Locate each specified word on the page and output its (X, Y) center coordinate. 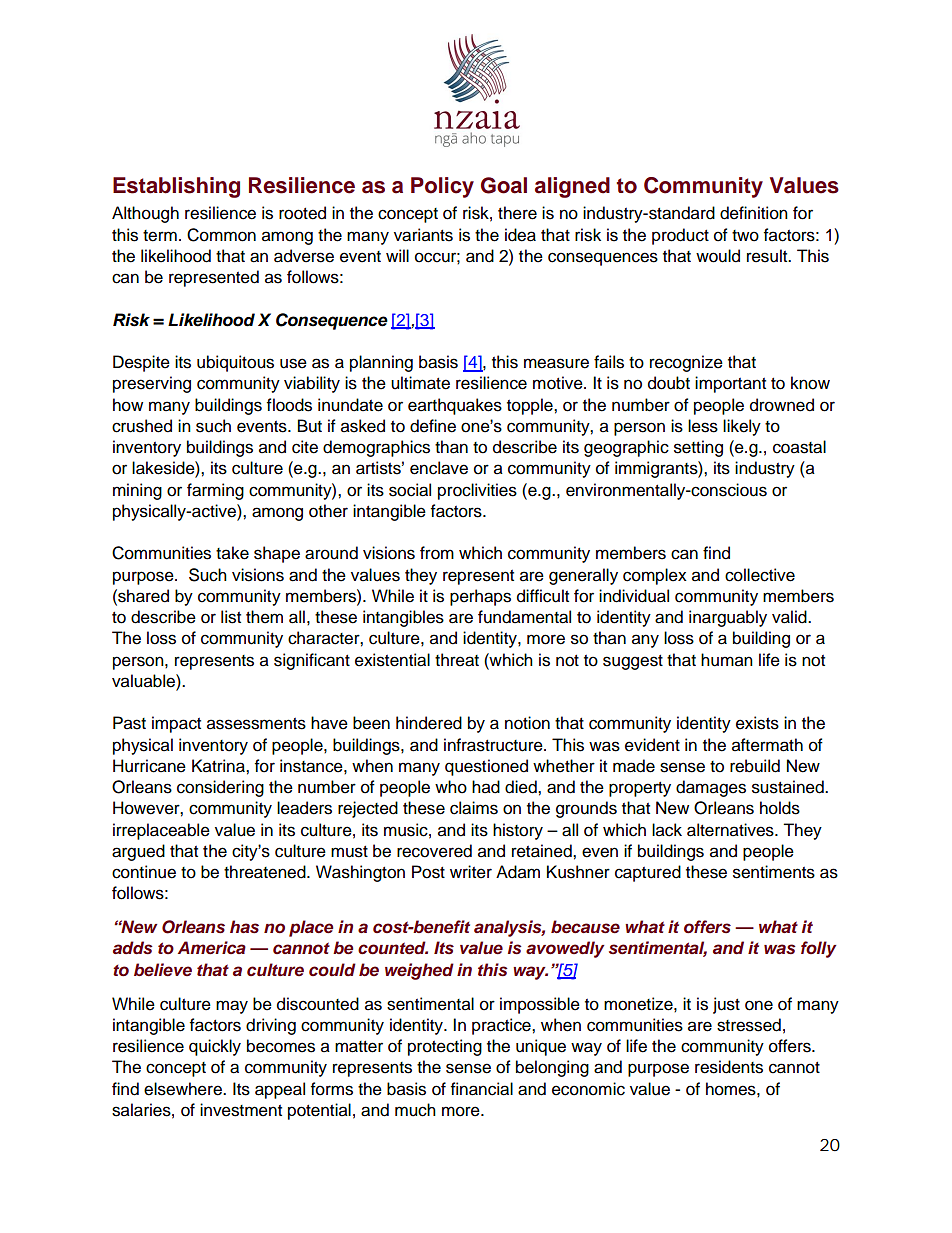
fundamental (524, 617)
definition (754, 213)
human (727, 660)
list (231, 617)
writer (471, 872)
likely (742, 427)
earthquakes (455, 406)
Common (221, 235)
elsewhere (184, 1089)
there (517, 213)
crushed (142, 426)
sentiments (774, 872)
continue (144, 872)
